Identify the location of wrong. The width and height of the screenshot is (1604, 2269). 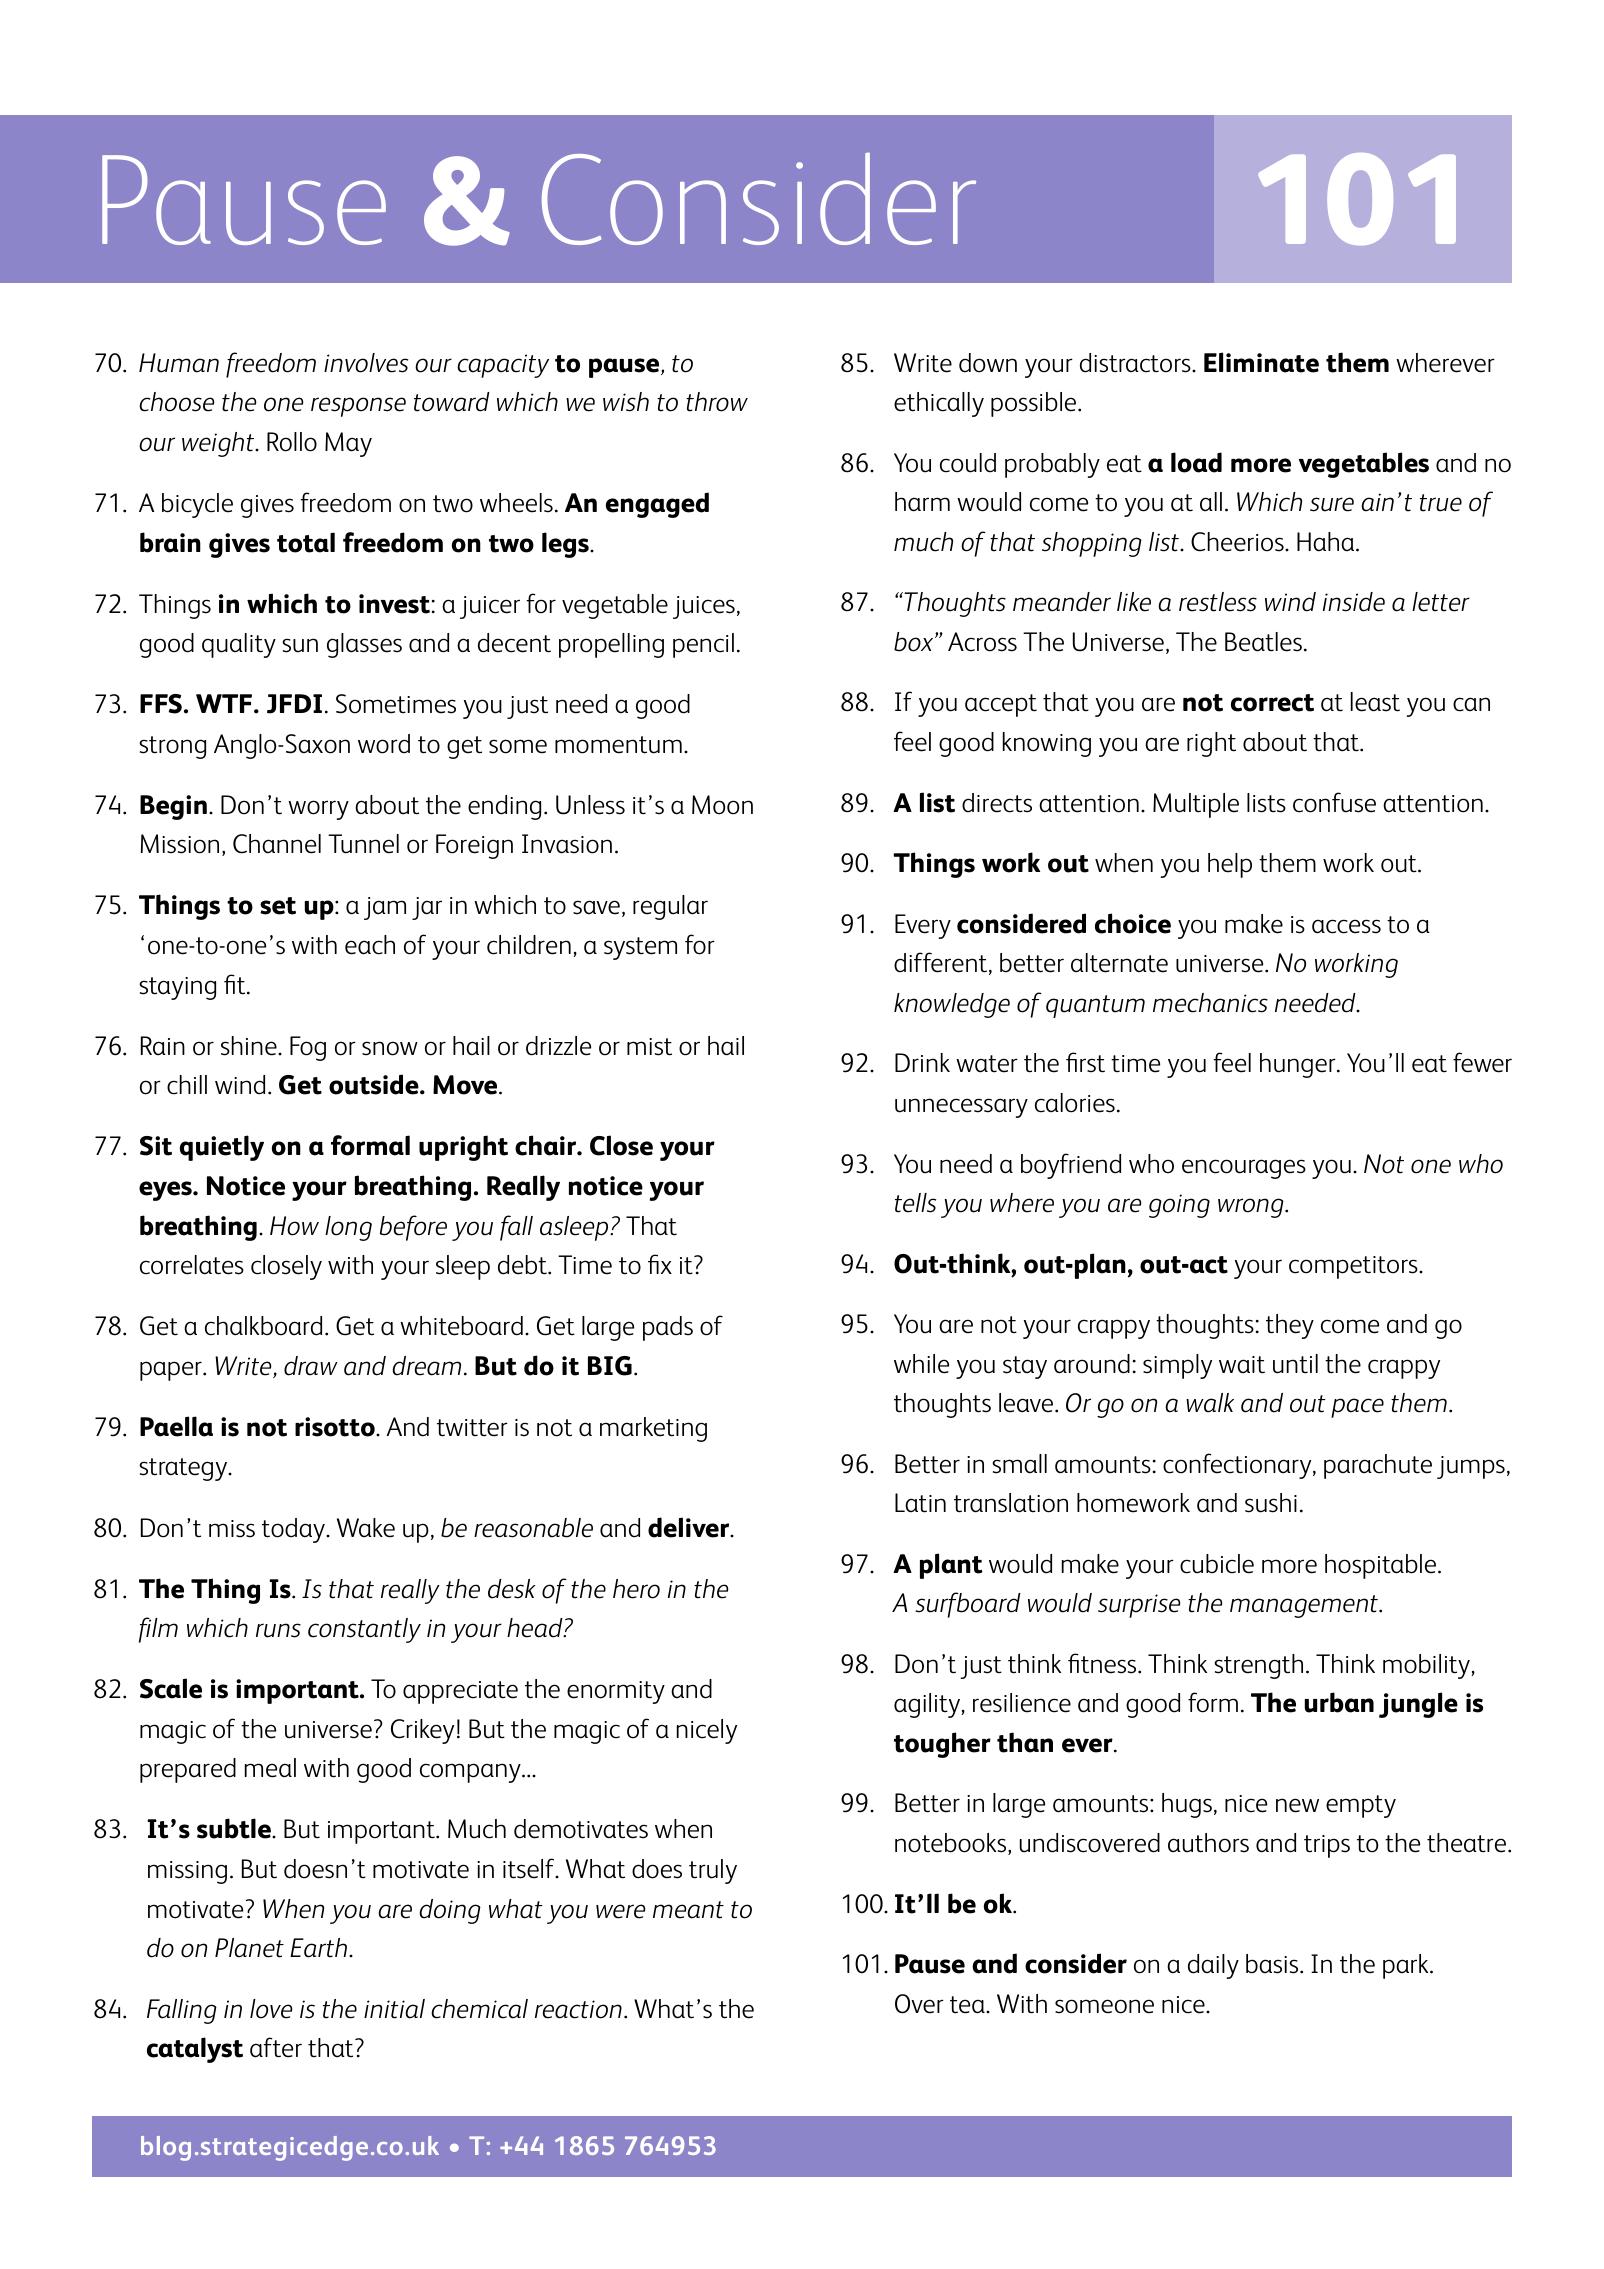
(1252, 1208).
